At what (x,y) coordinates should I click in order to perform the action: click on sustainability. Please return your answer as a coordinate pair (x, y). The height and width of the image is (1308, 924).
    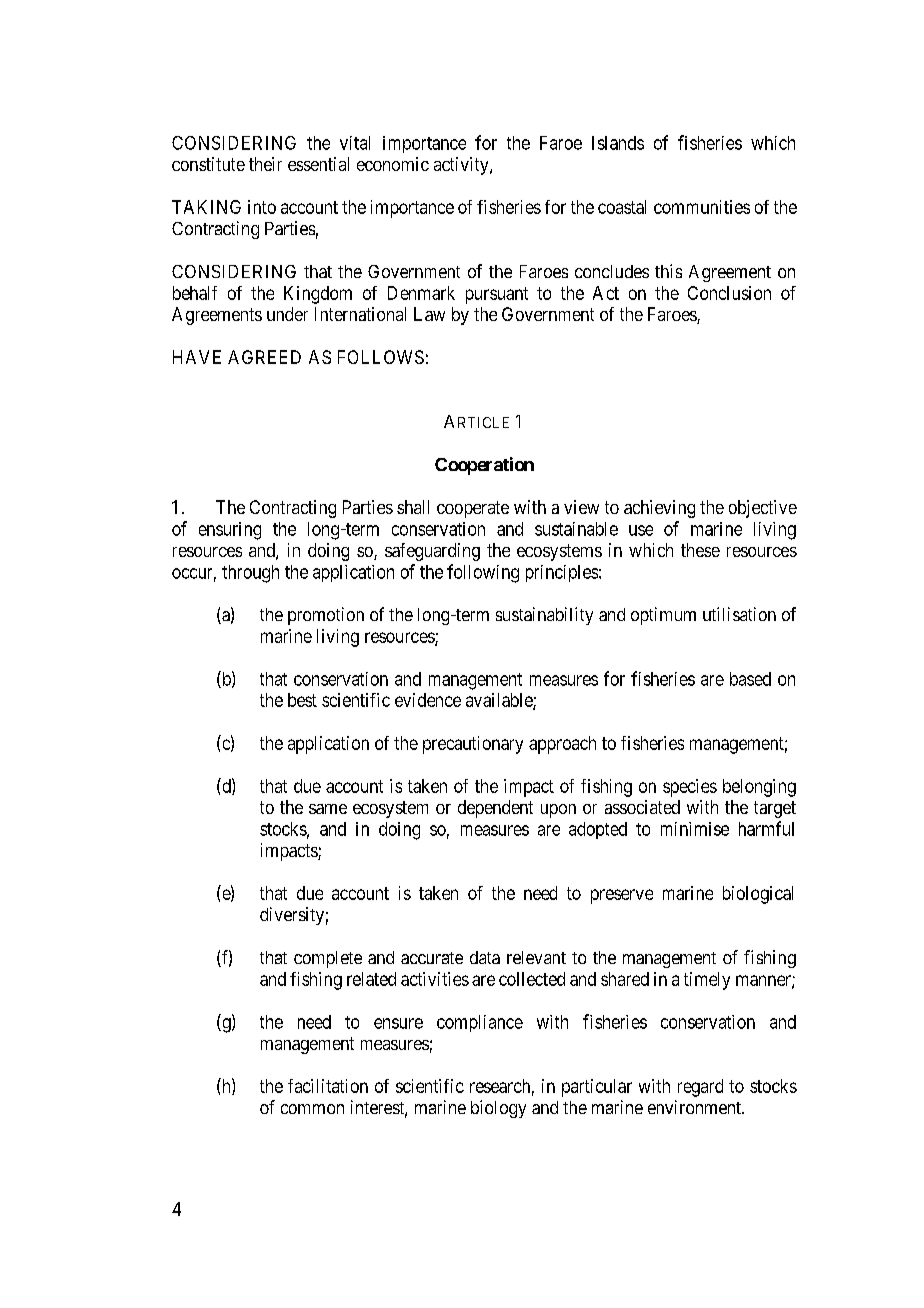
    Looking at the image, I should click on (544, 616).
